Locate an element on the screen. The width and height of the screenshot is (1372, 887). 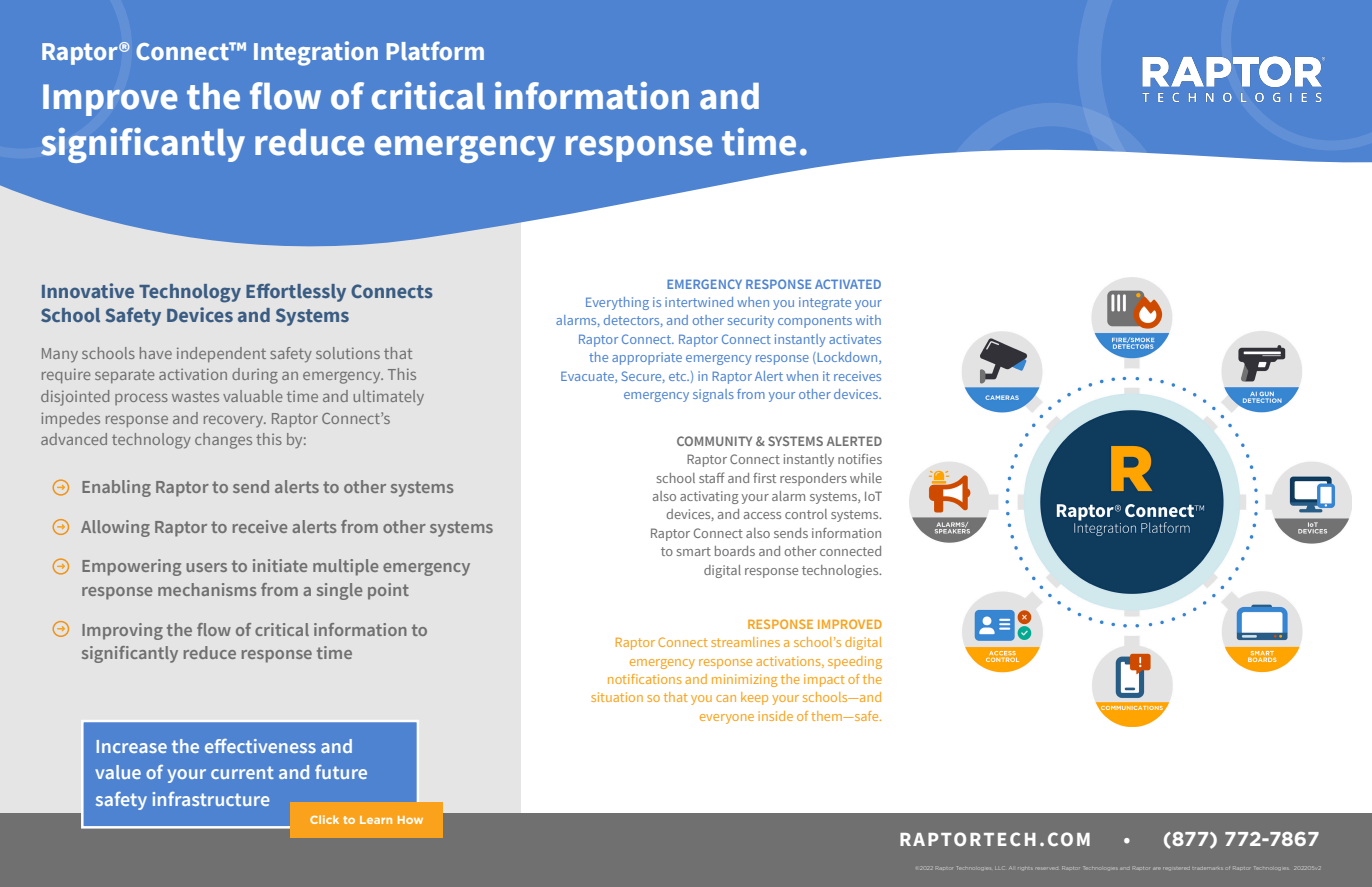
wastes is located at coordinates (195, 397).
